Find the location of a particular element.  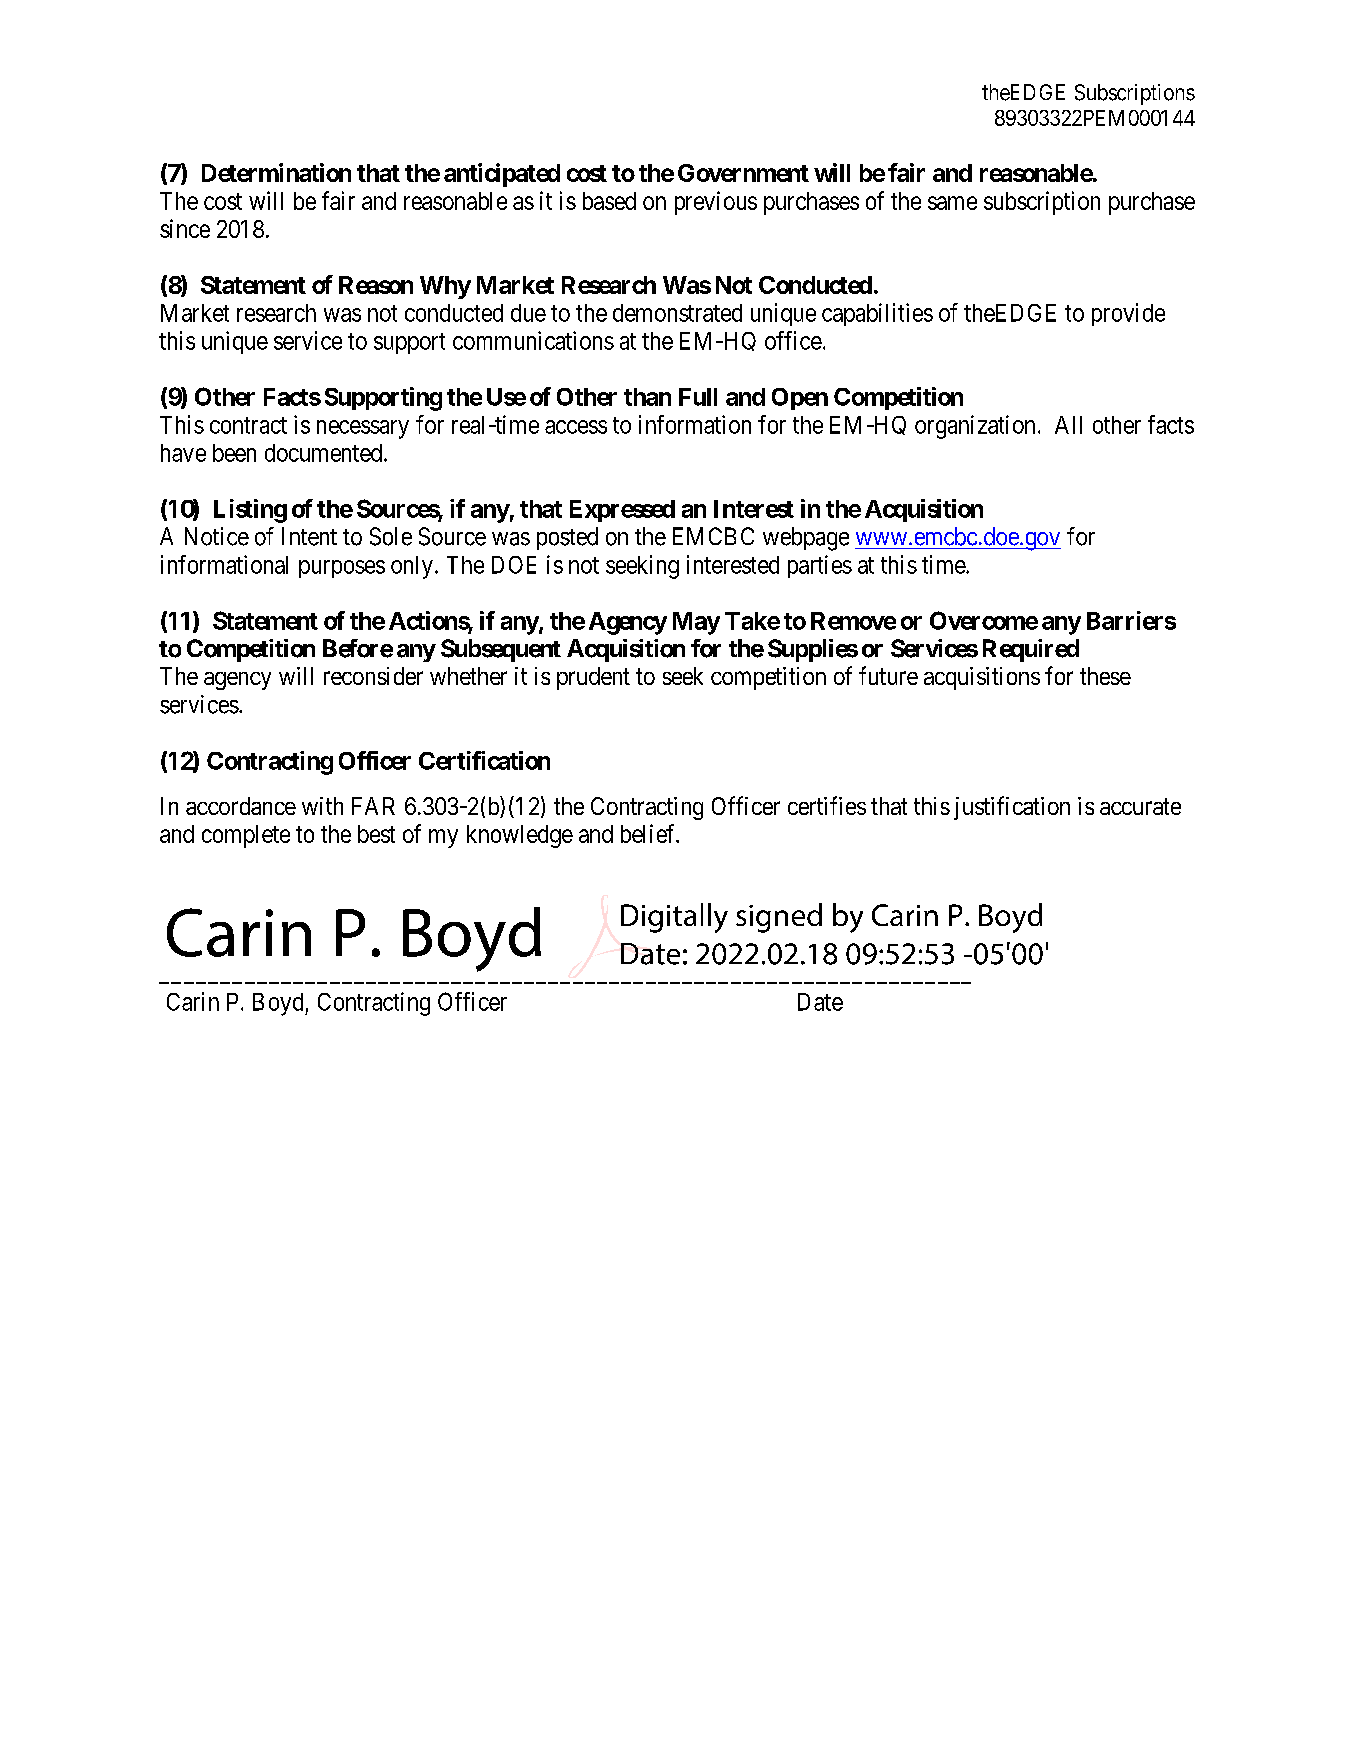

May is located at coordinates (696, 623).
